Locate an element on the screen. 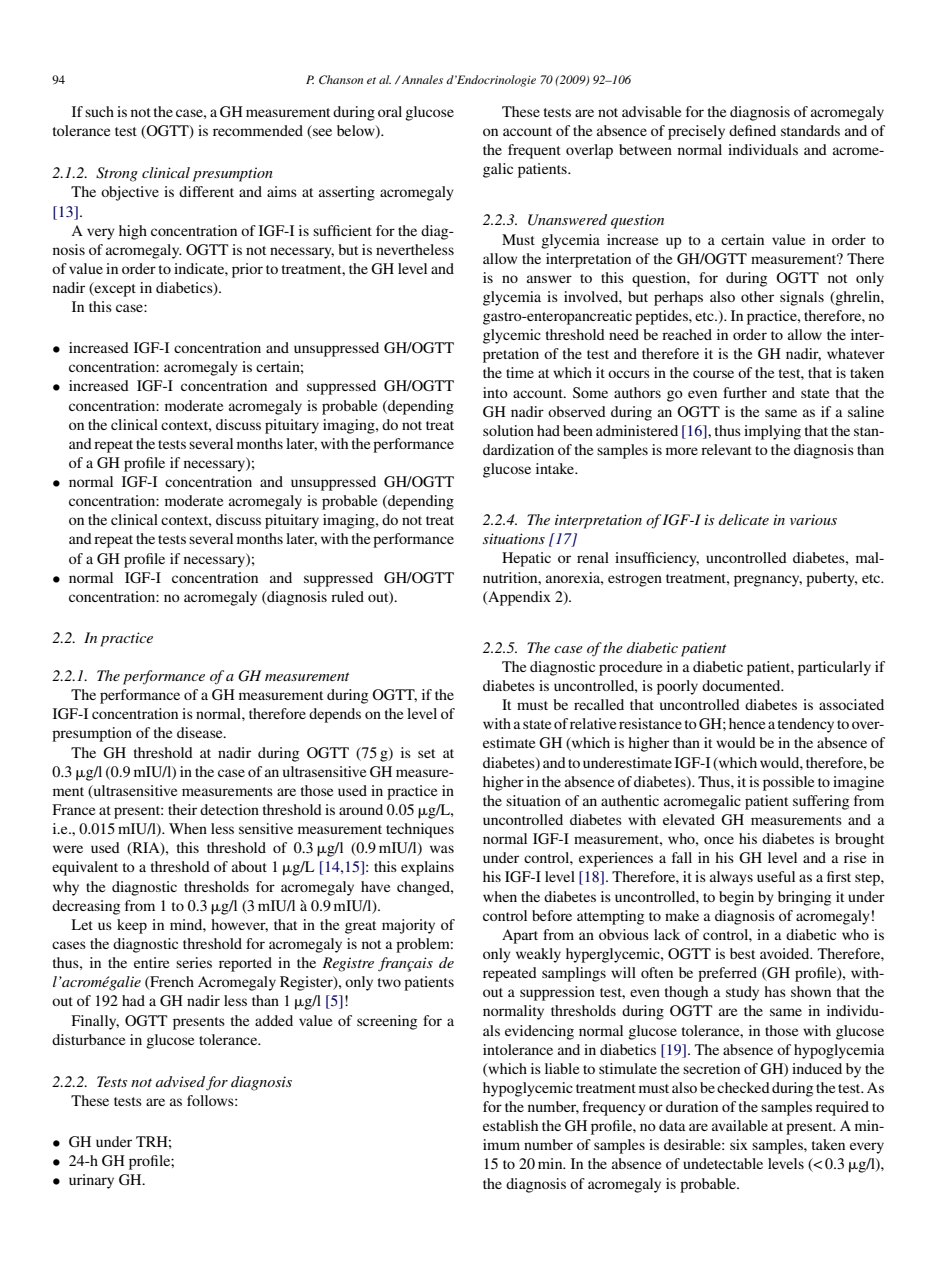 The width and height of the screenshot is (952, 1271). prior is located at coordinates (247, 270).
